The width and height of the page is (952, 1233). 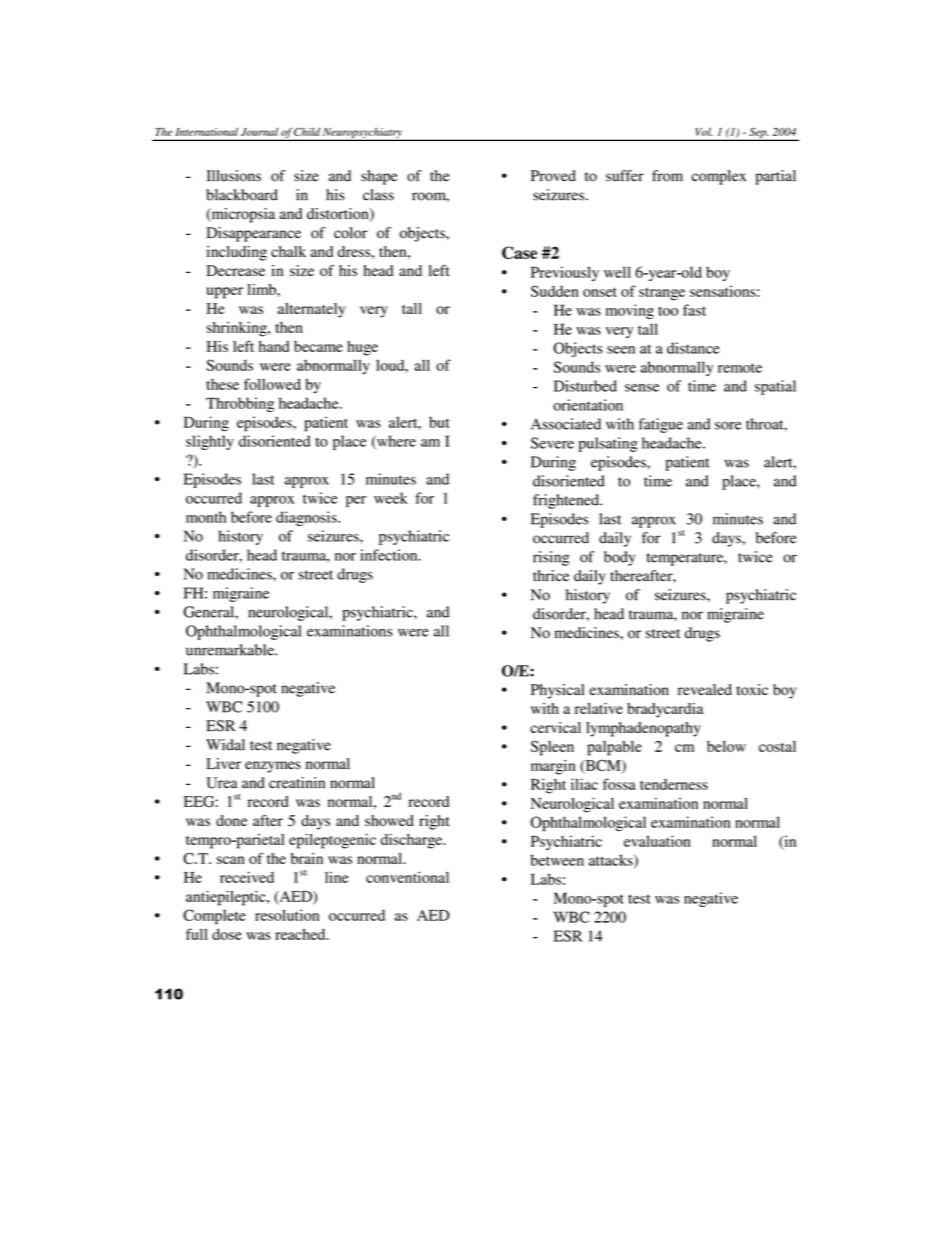 I want to click on conventional, so click(x=407, y=877).
